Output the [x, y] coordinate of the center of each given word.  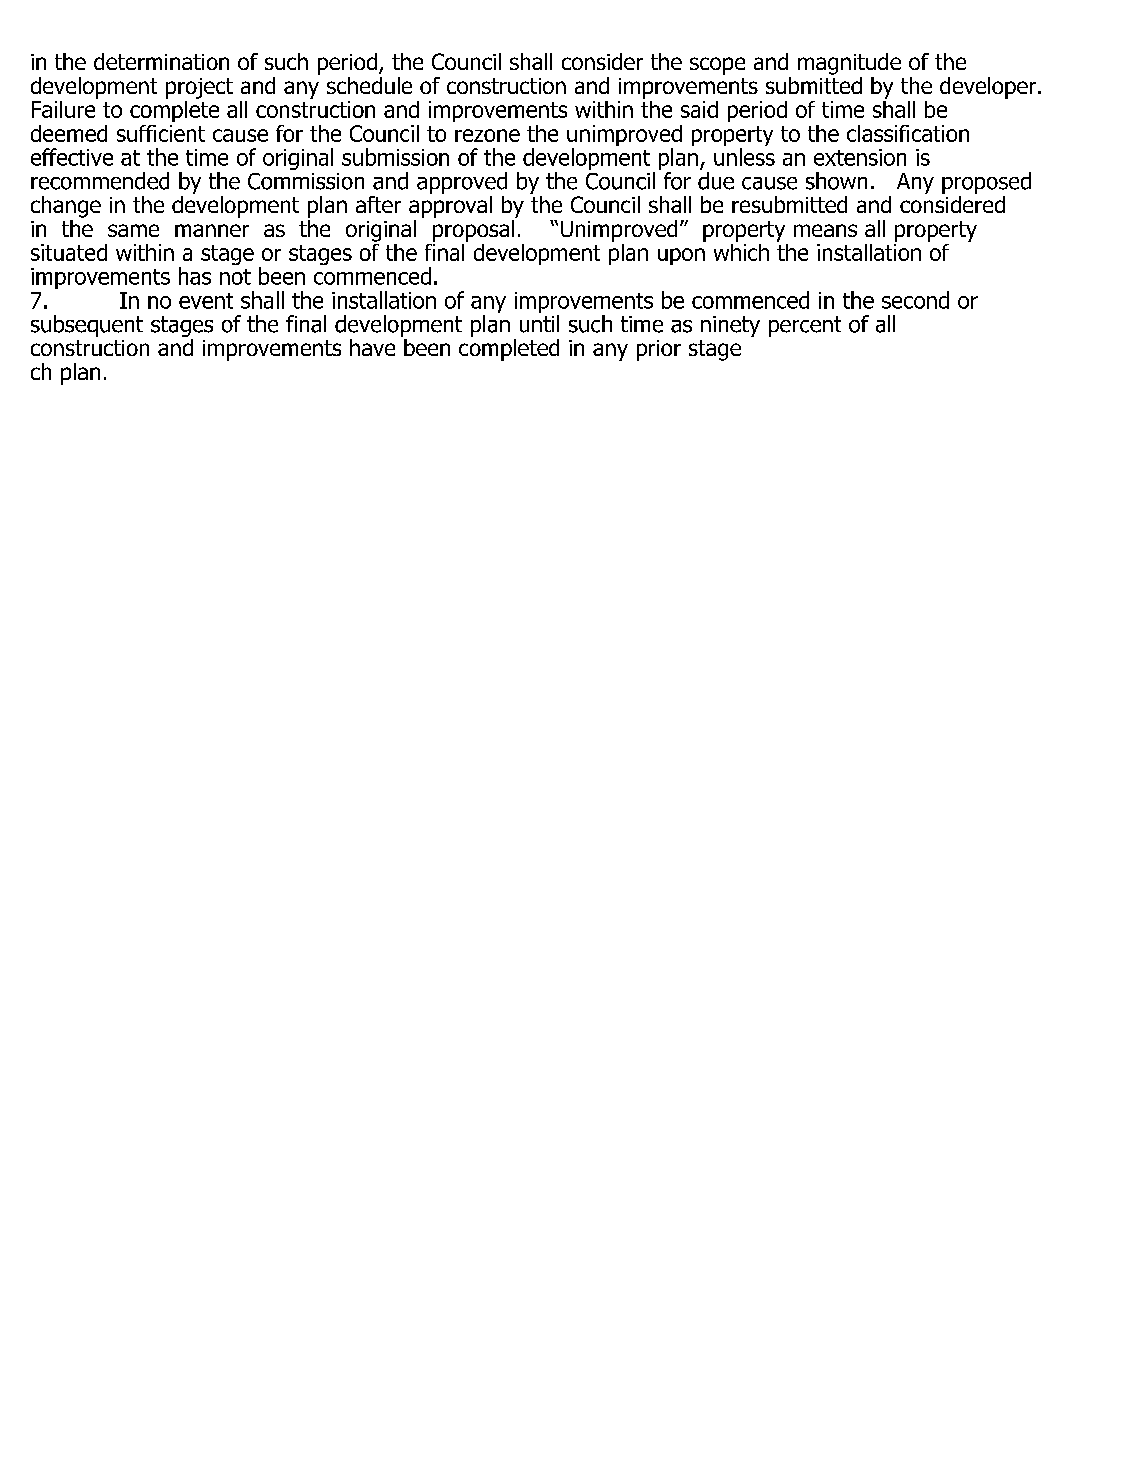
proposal [475, 229]
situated [69, 252]
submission [395, 157]
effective [72, 157]
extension [860, 157]
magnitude [849, 64]
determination [161, 61]
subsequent [87, 326]
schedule [369, 85]
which [741, 251]
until [539, 324]
